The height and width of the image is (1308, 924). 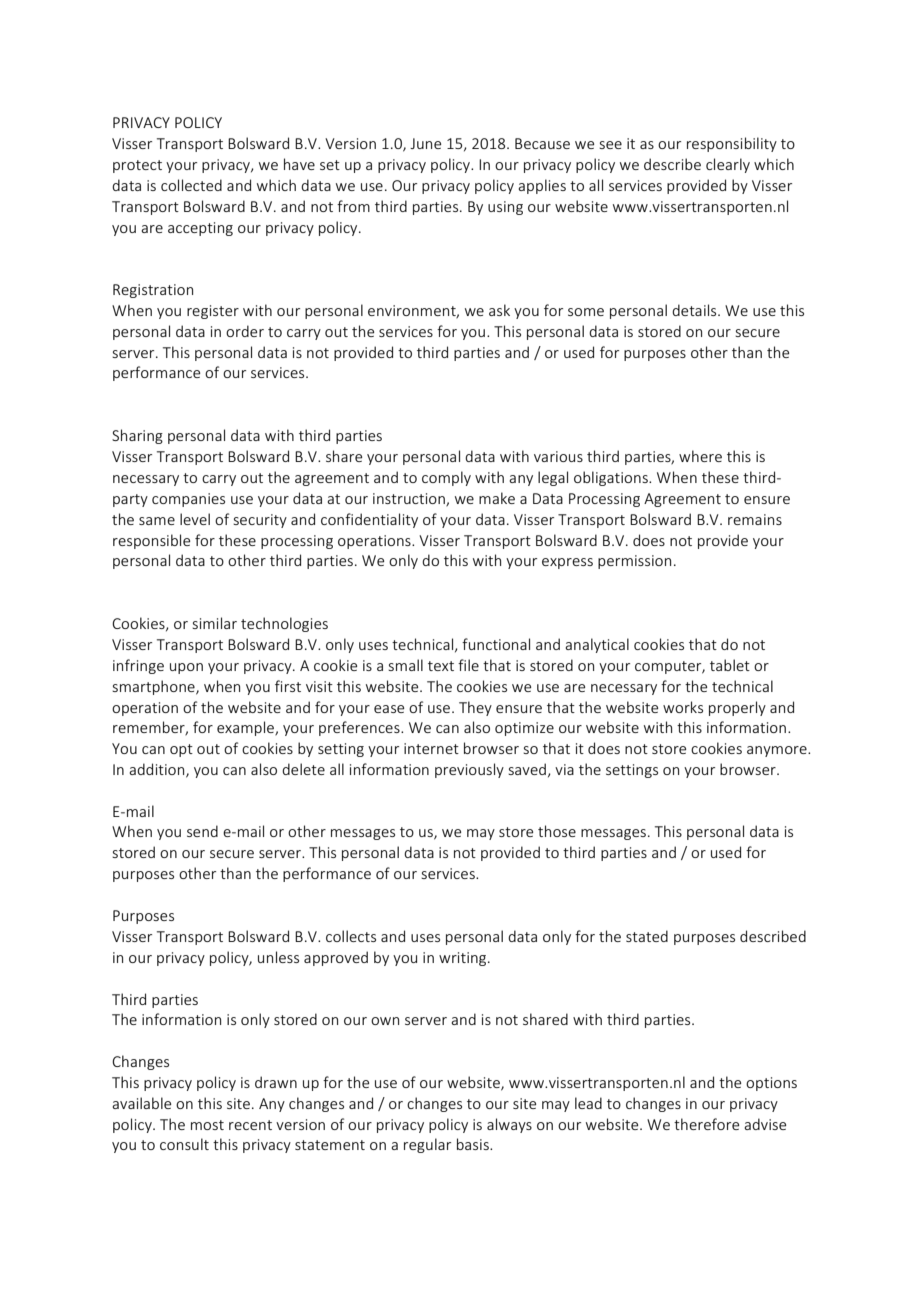 I want to click on most, so click(x=207, y=1125).
